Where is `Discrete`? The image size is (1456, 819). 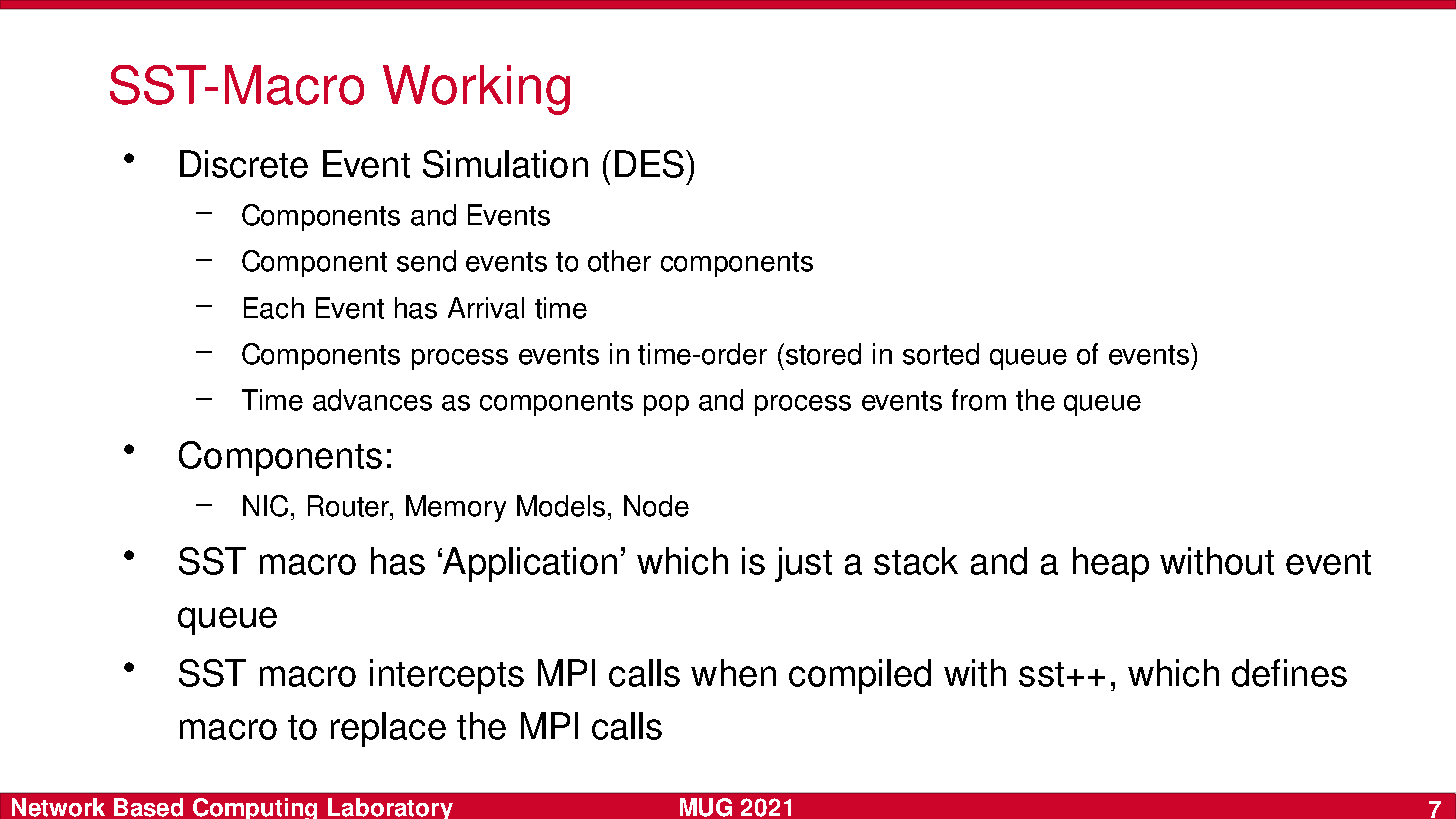 Discrete is located at coordinates (244, 164).
